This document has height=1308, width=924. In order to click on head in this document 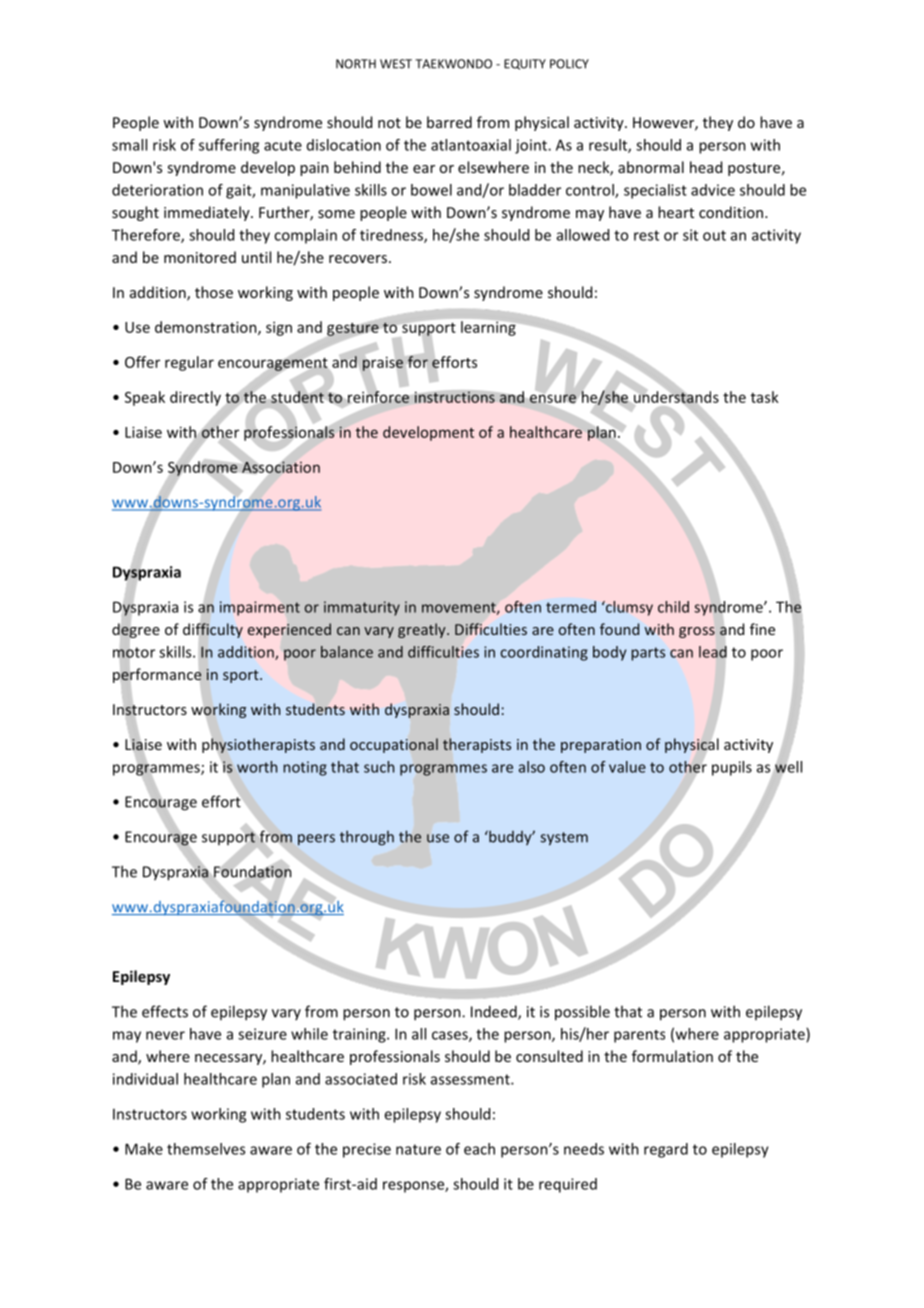, I will do `click(706, 167)`.
